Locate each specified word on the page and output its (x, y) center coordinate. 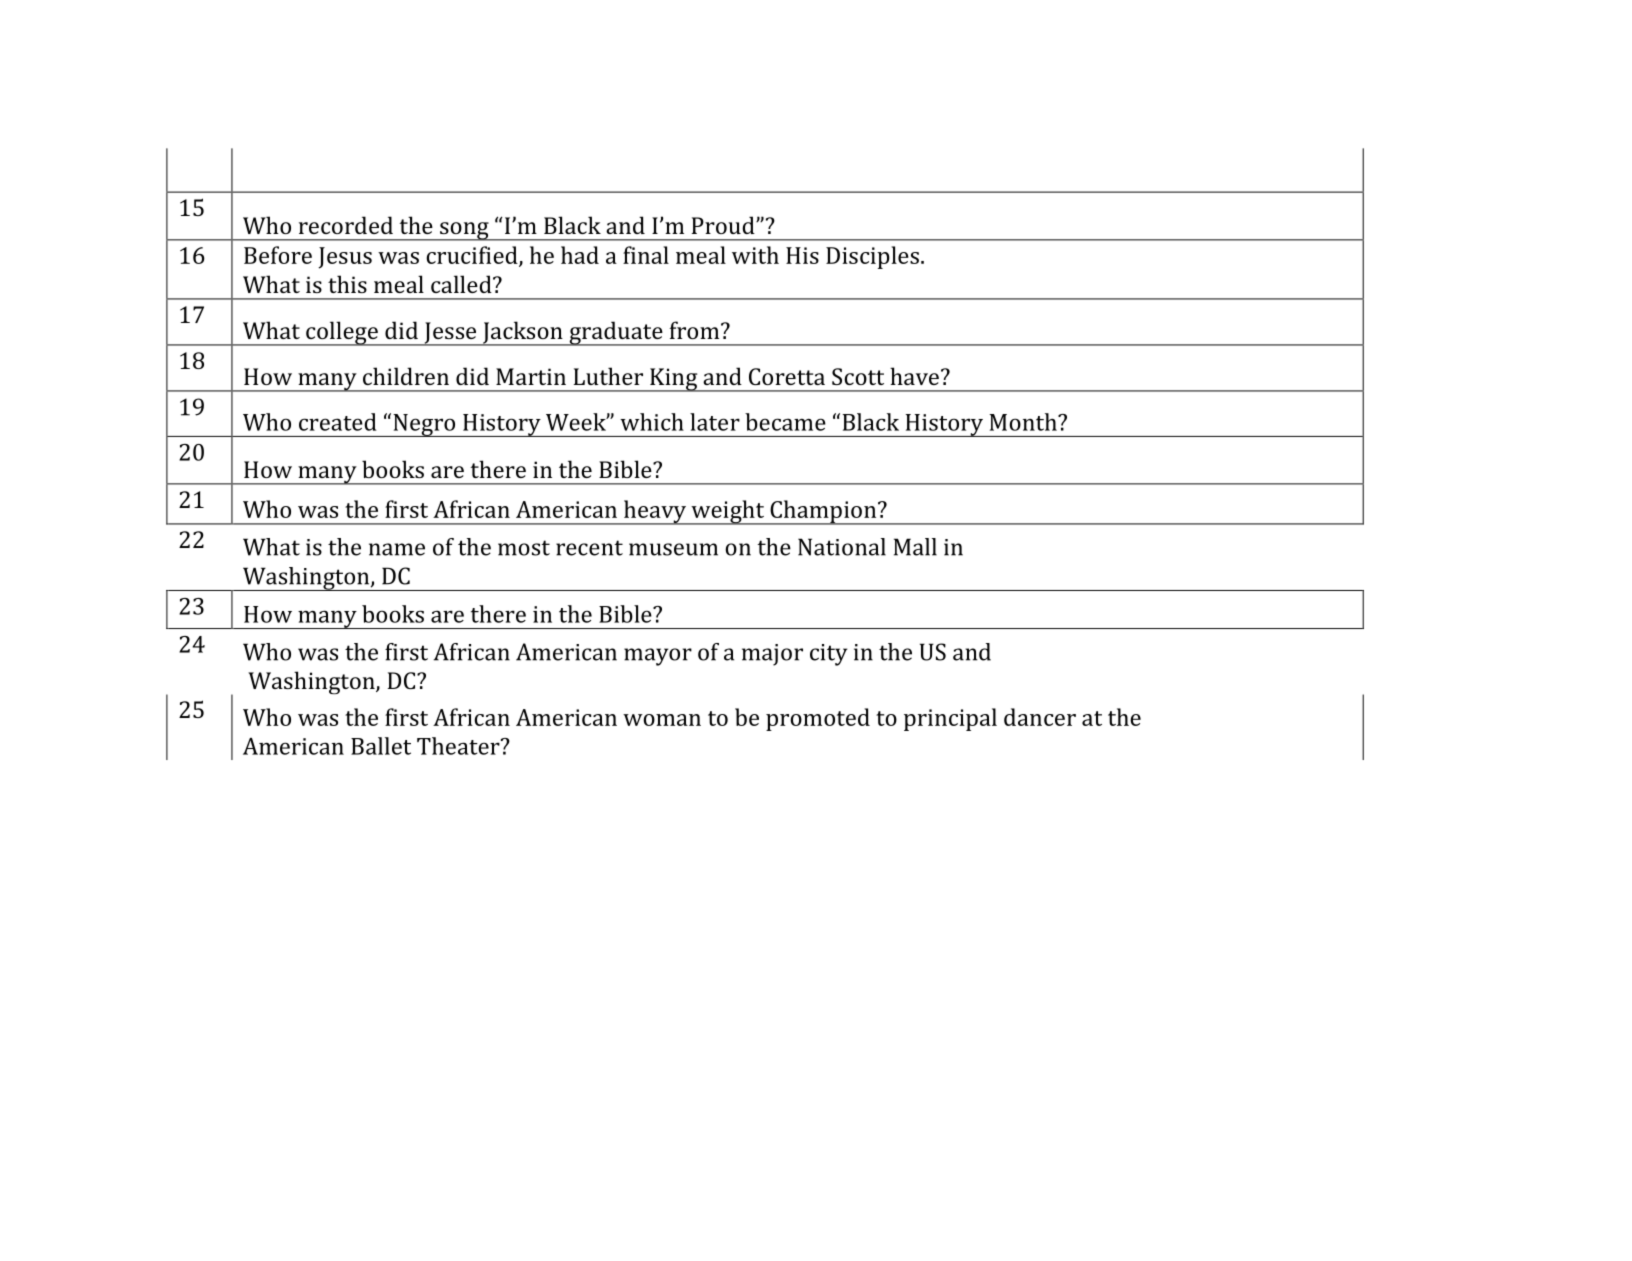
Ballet (381, 746)
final (646, 255)
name (397, 549)
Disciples (872, 257)
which (652, 422)
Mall (915, 547)
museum (673, 549)
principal (950, 719)
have (914, 376)
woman (662, 720)
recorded (346, 225)
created (338, 422)
